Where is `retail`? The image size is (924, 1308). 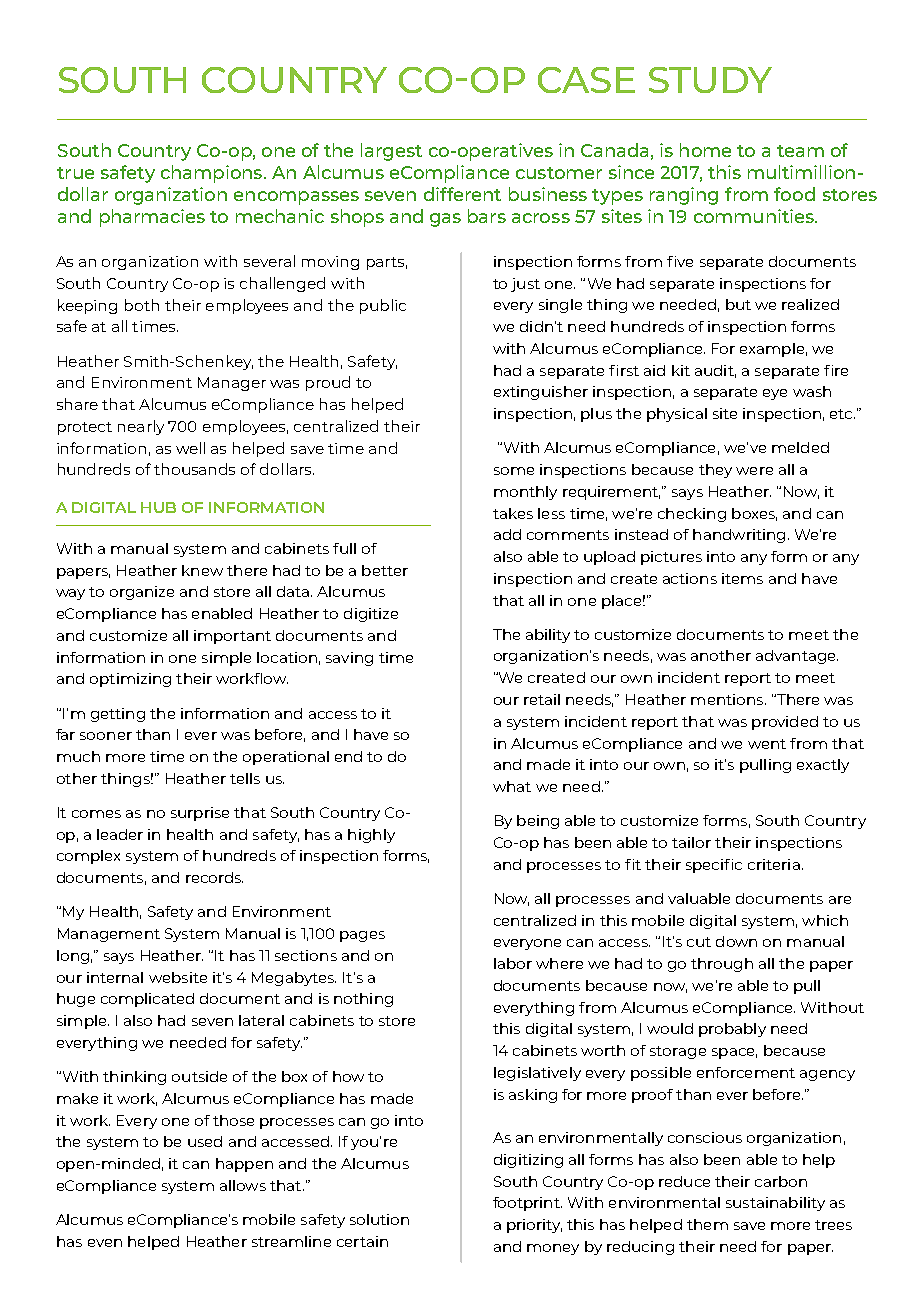
retail is located at coordinates (542, 699).
